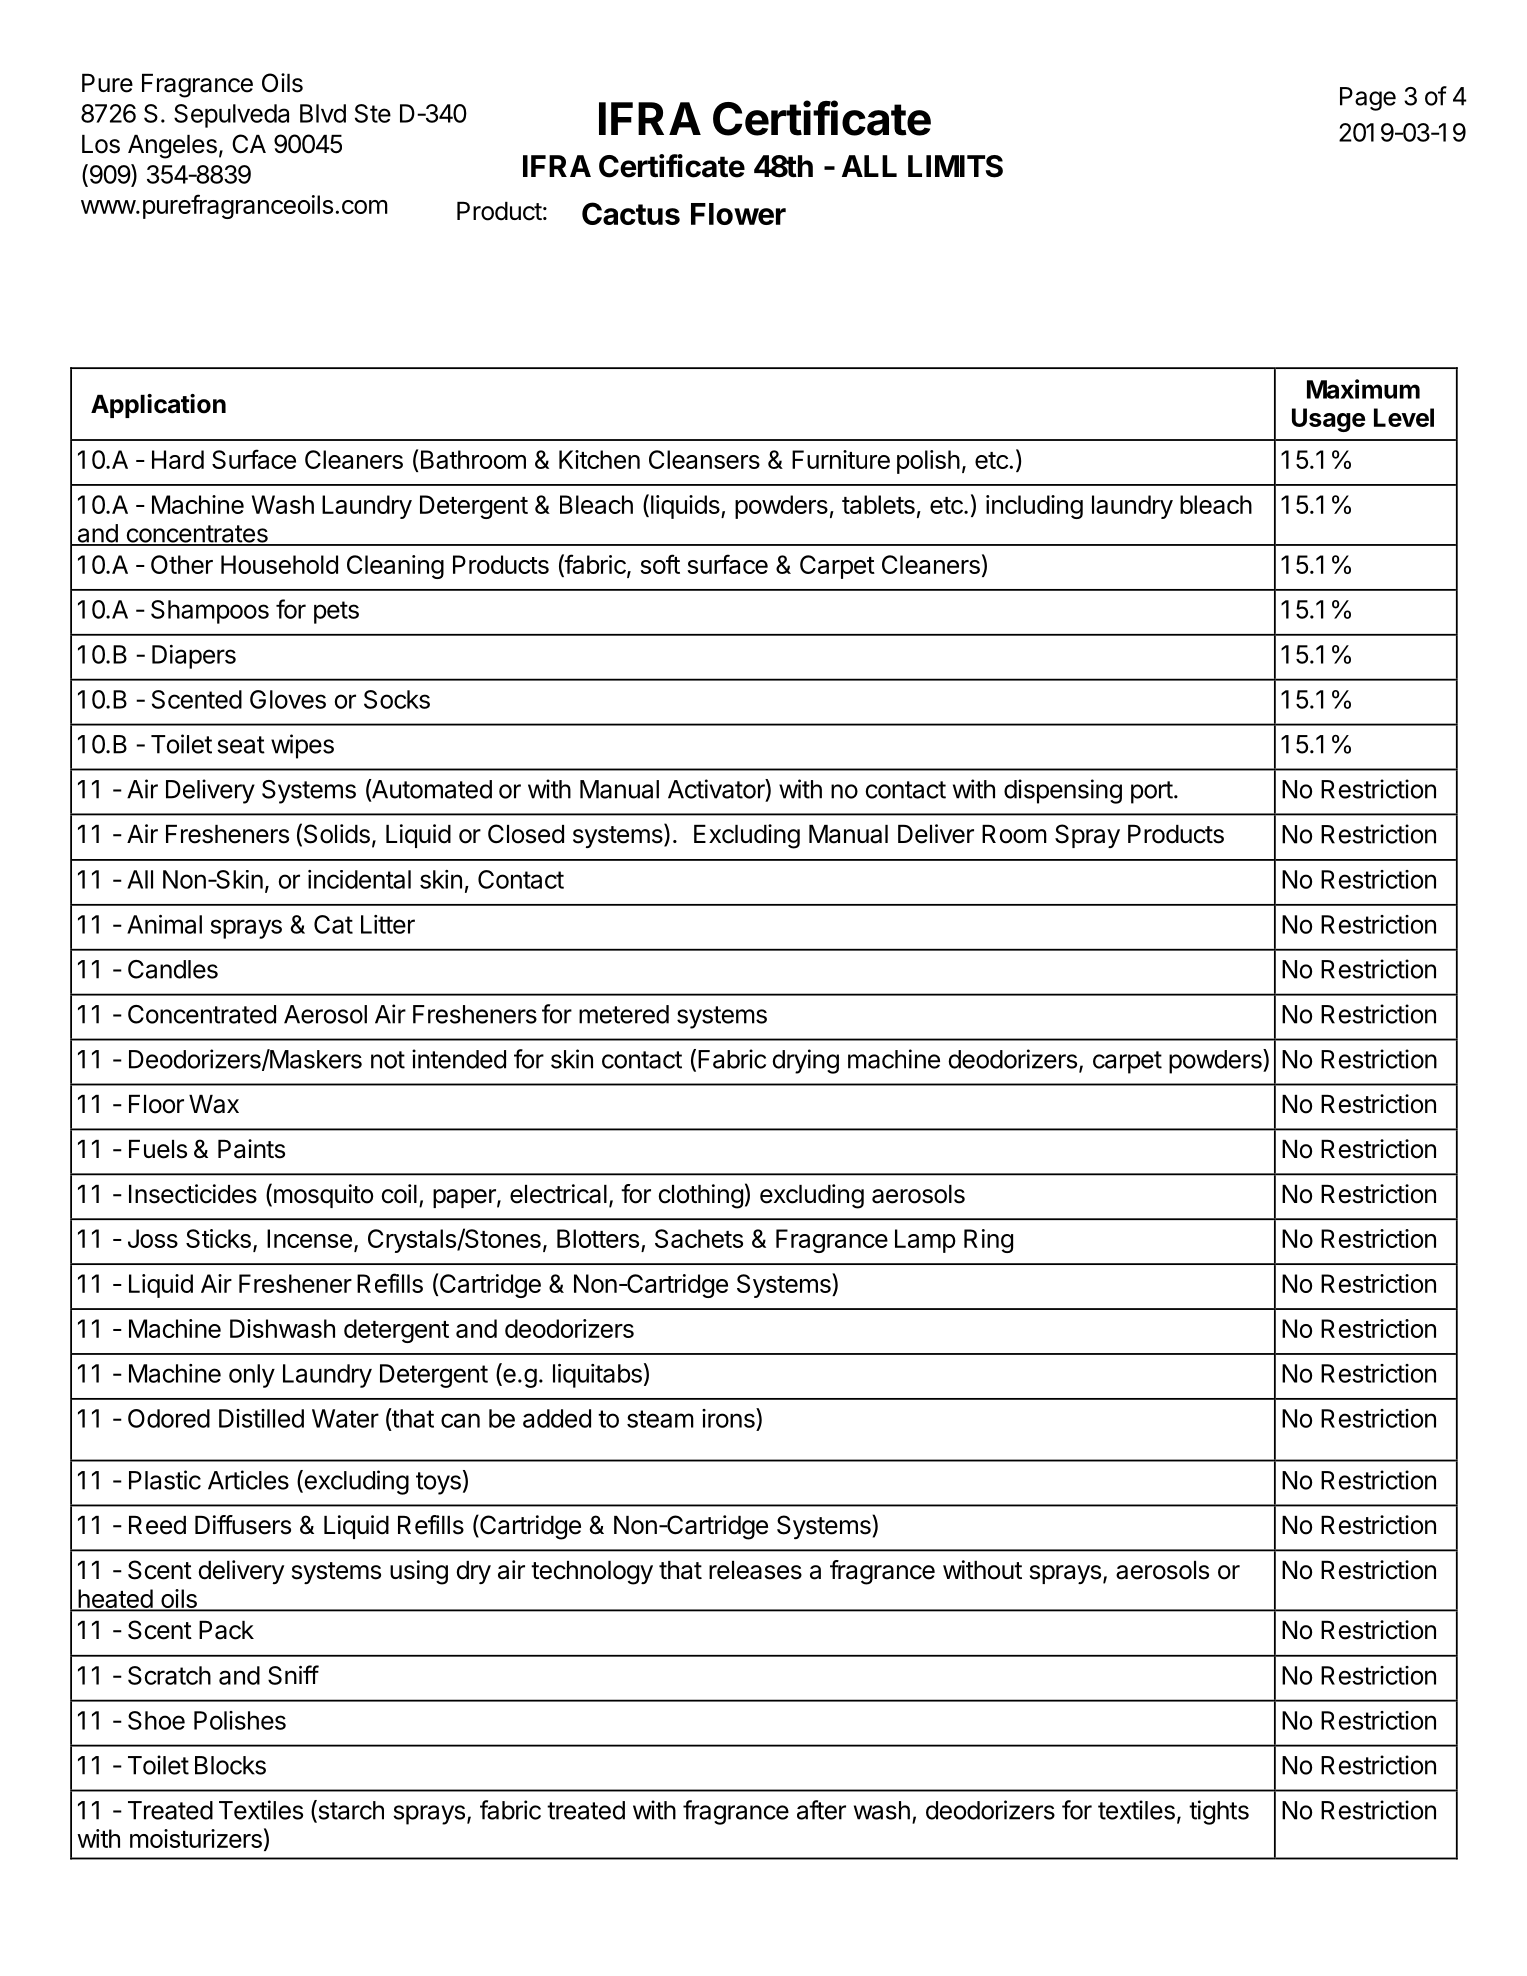  Describe the element at coordinates (805, 1061) in the screenshot. I see `drying` at that location.
